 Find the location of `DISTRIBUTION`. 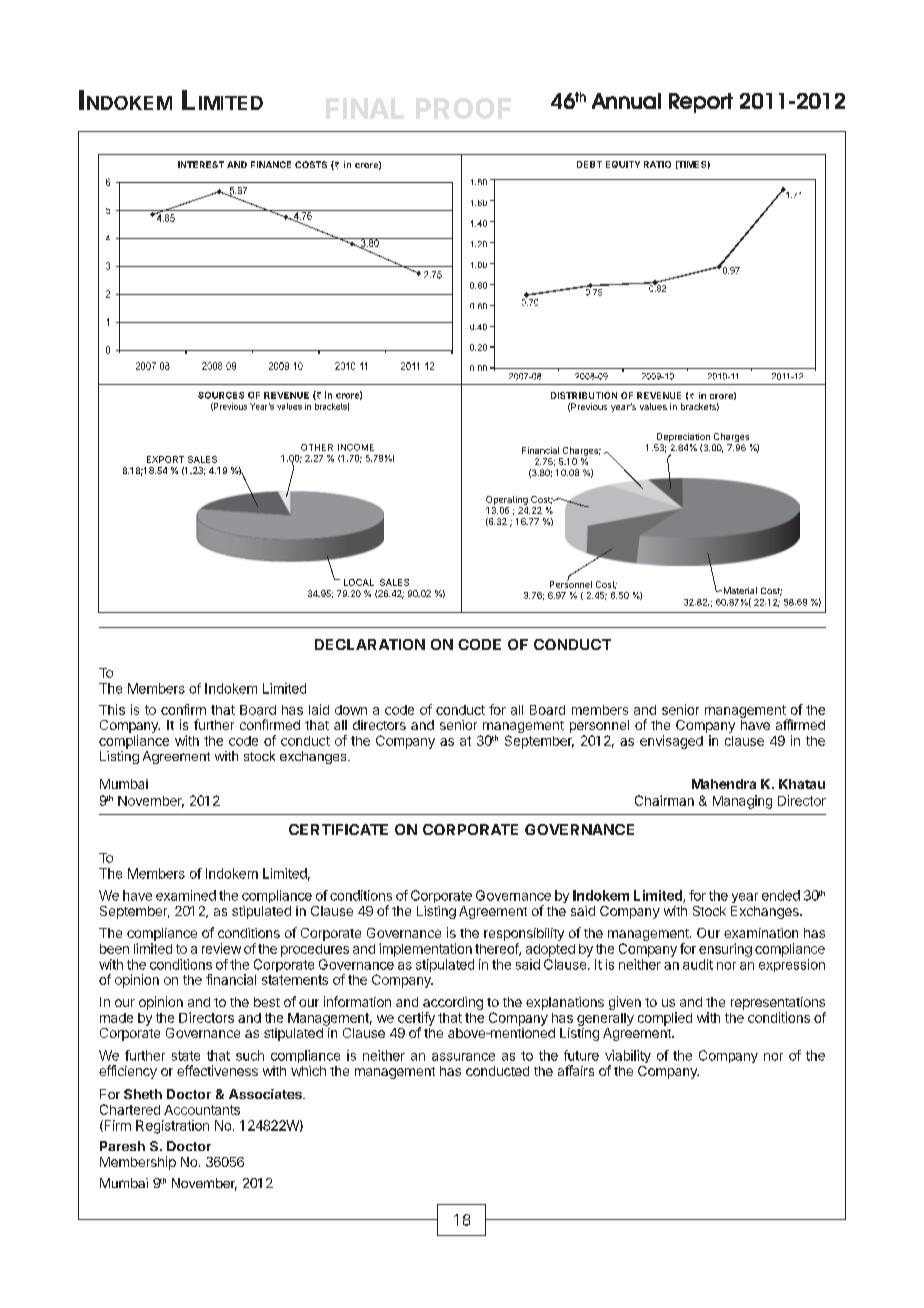

DISTRIBUTION is located at coordinates (584, 395).
